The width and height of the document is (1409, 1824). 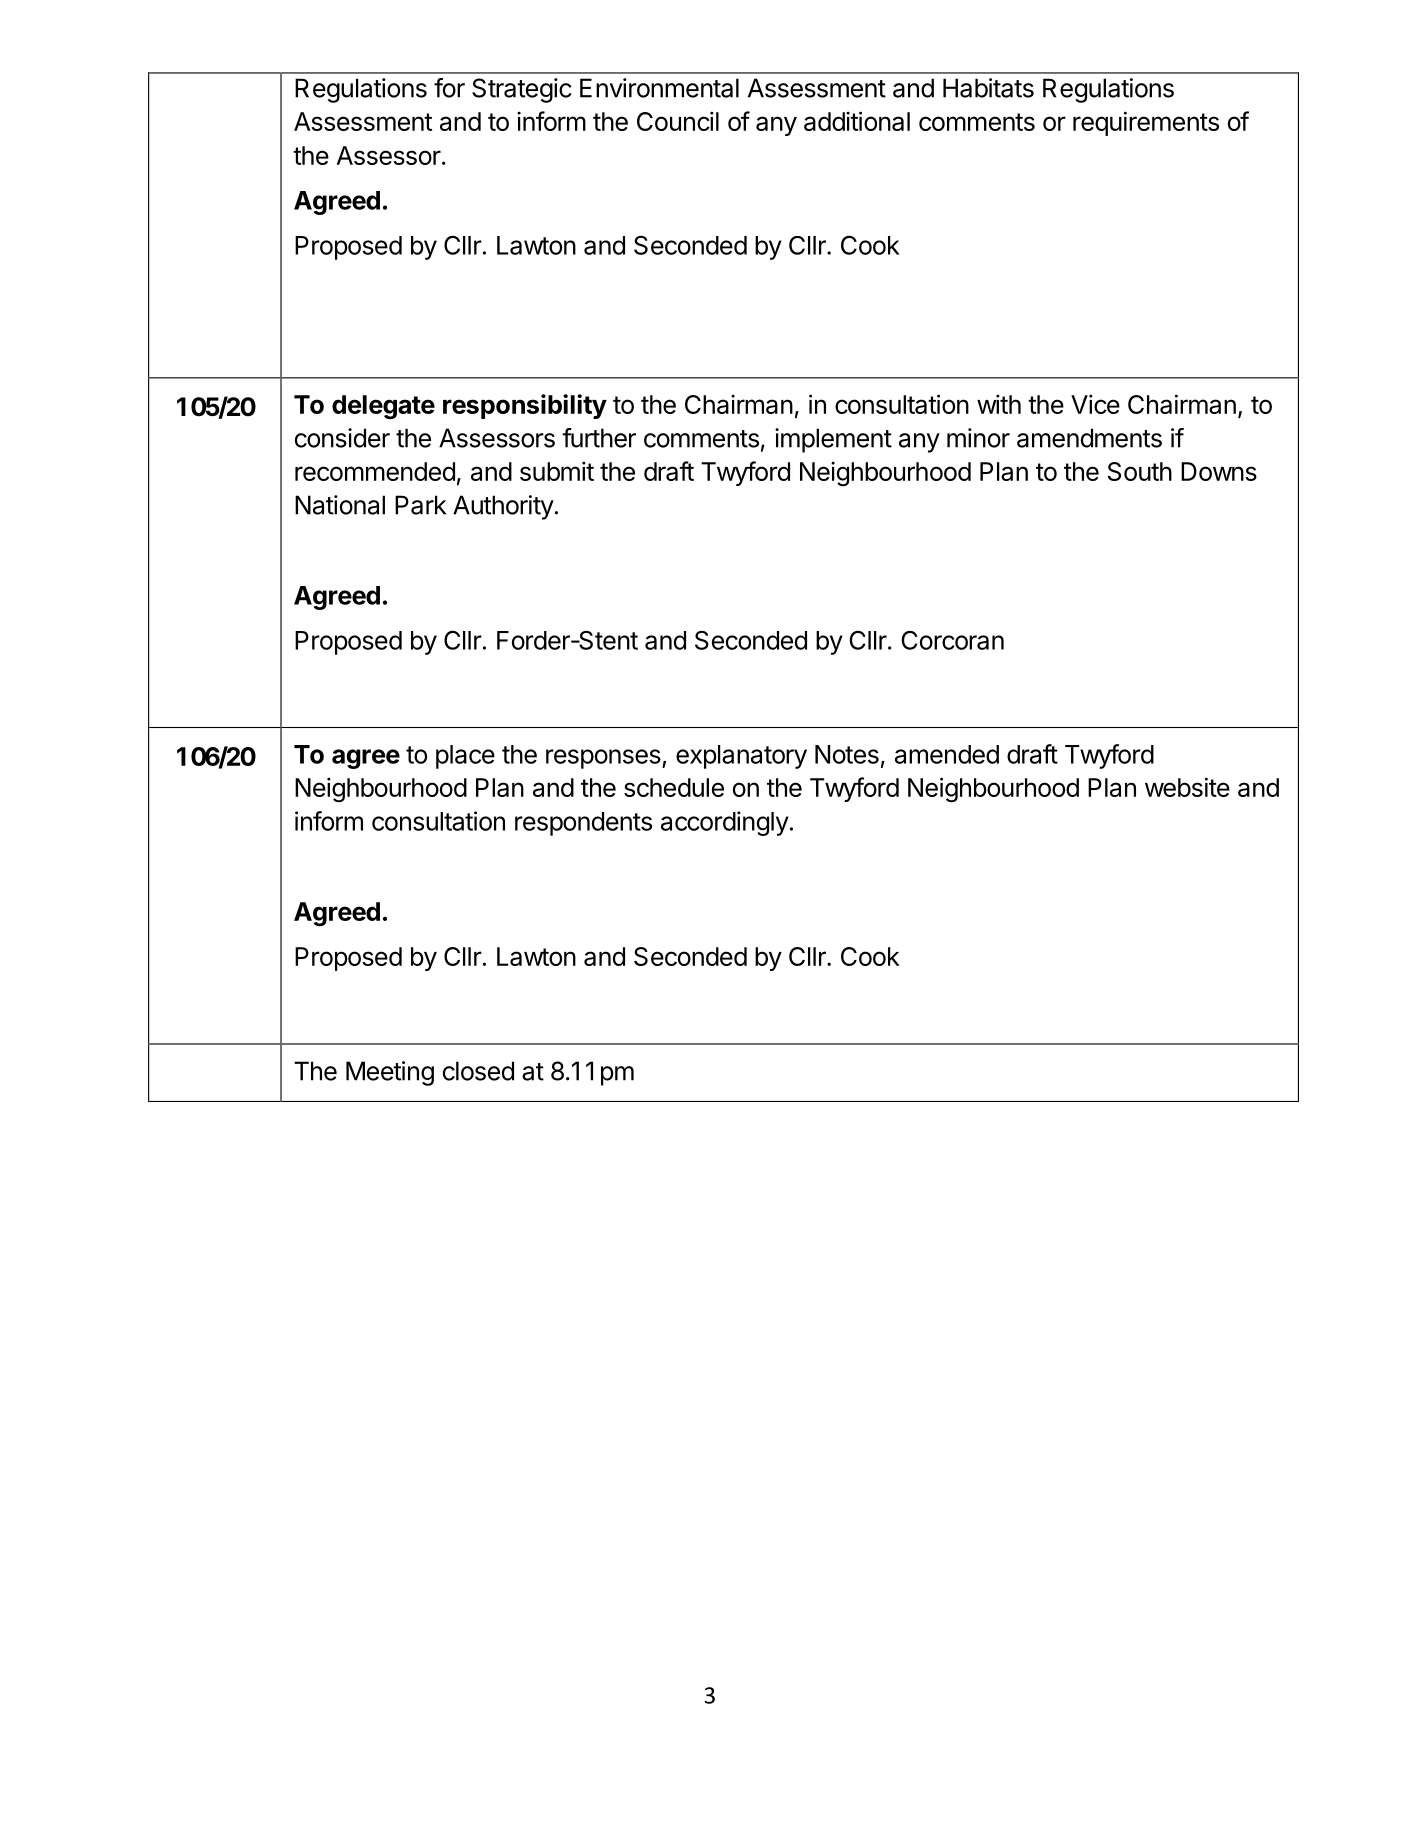 What do you see at coordinates (833, 440) in the document?
I see `implement` at bounding box center [833, 440].
